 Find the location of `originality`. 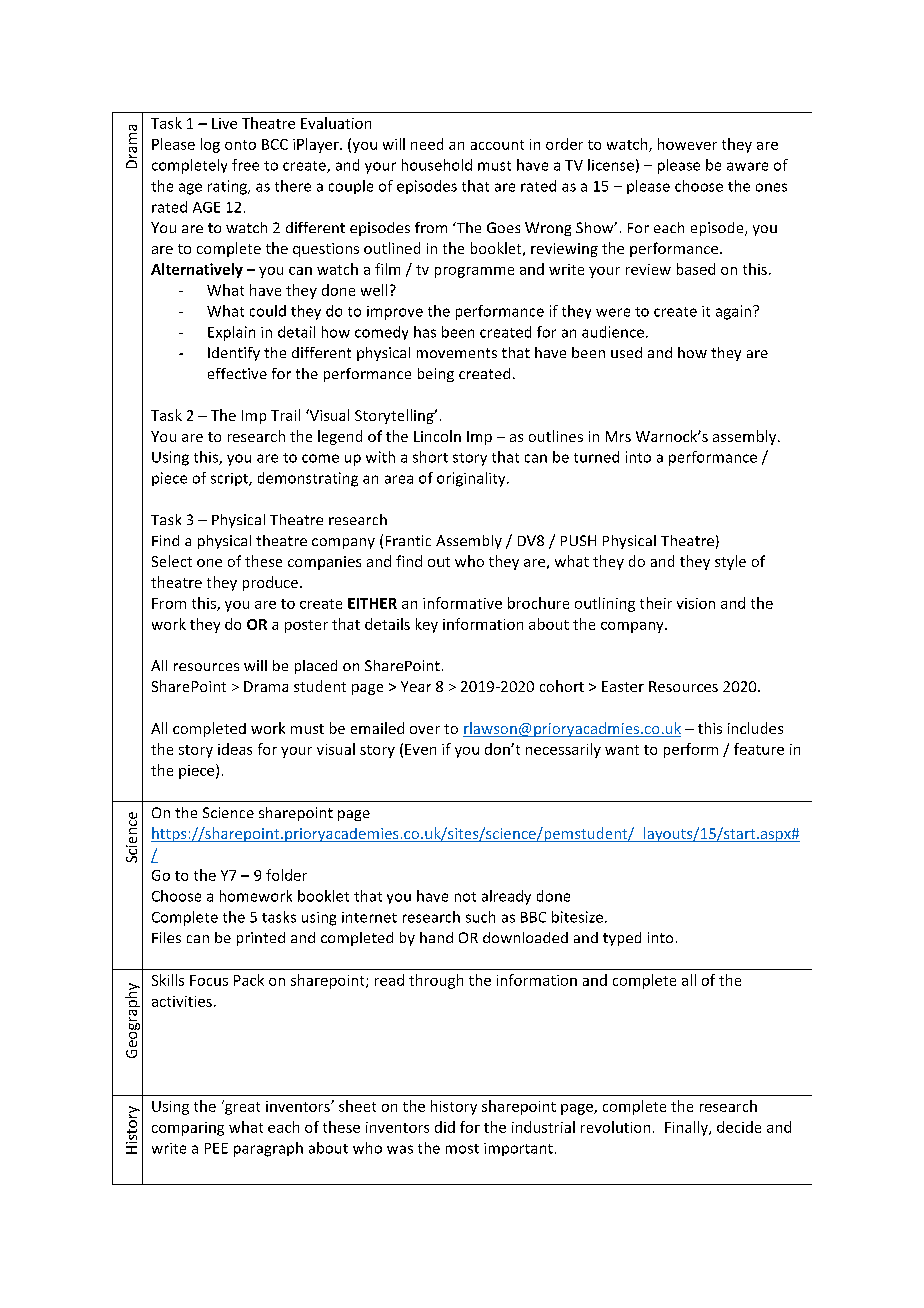

originality is located at coordinates (472, 479).
